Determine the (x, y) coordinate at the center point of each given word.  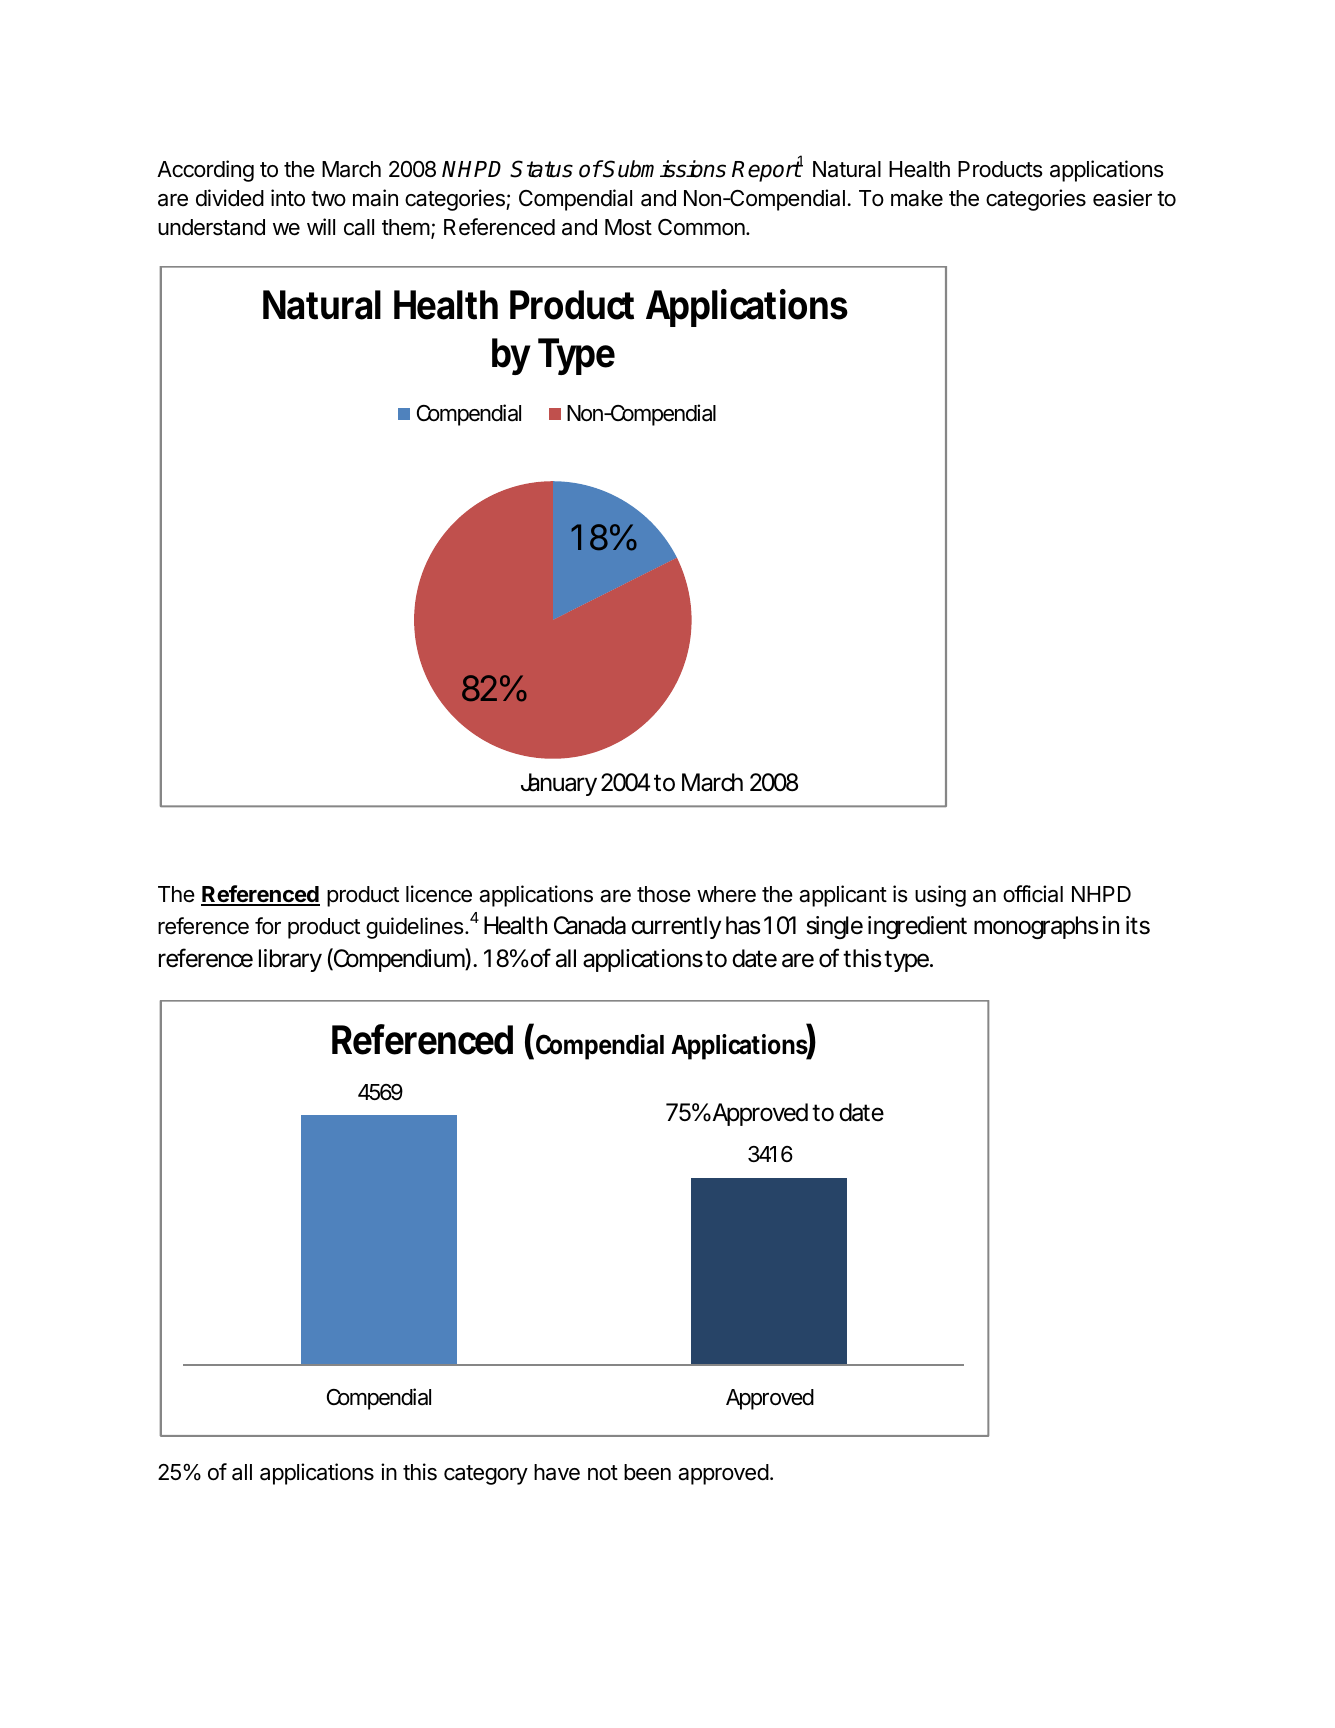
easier (1122, 198)
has (743, 925)
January (559, 784)
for (268, 926)
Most (628, 227)
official (1033, 894)
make (917, 198)
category (486, 1475)
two (328, 199)
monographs (1036, 927)
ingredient (917, 927)
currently (676, 927)
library (290, 960)
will (321, 226)
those (664, 894)
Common (702, 227)
